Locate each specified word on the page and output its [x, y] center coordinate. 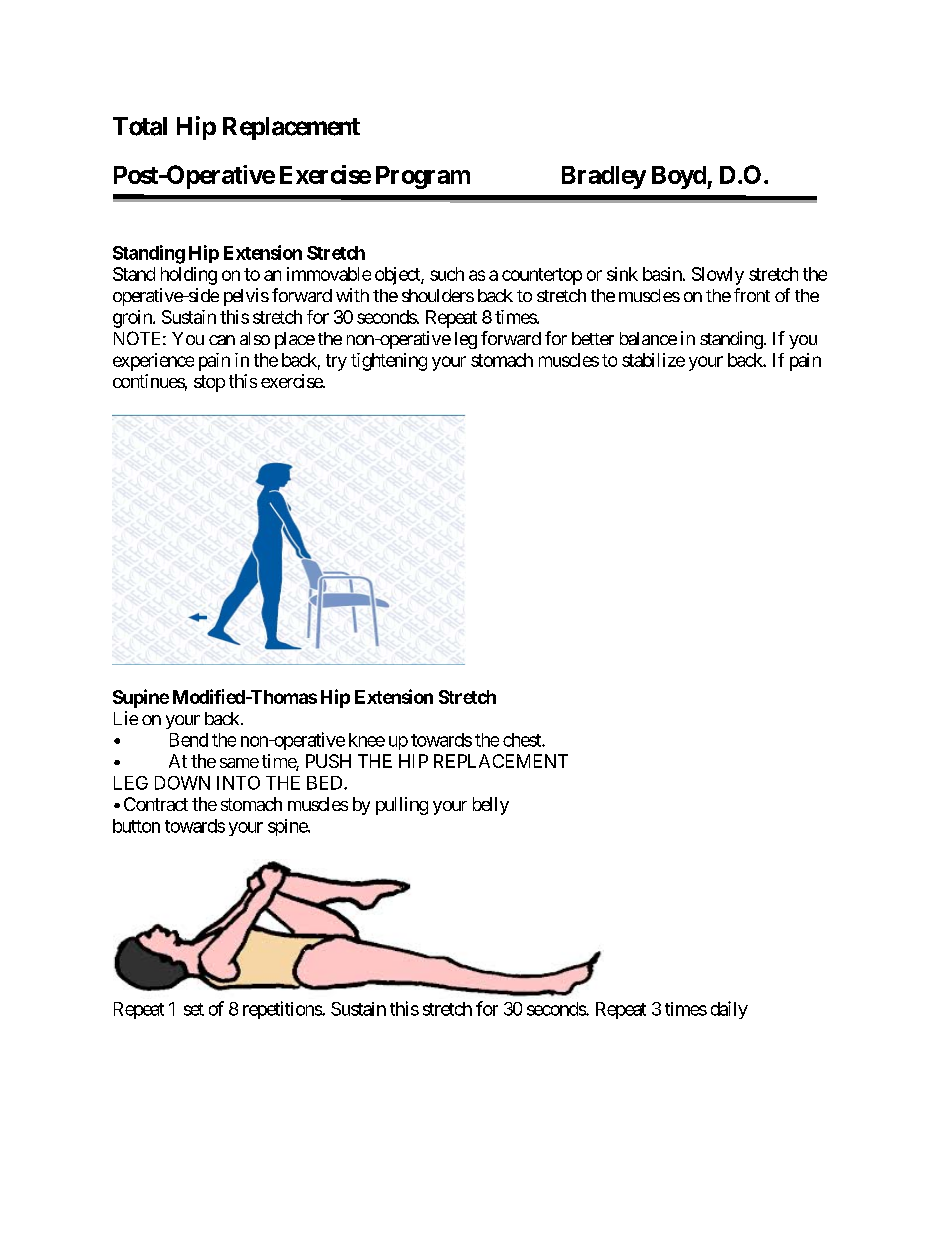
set [194, 1009]
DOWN [182, 783]
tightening [389, 362]
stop [209, 383]
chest [523, 740]
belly [491, 806]
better [593, 338]
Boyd [680, 177]
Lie [126, 718]
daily [729, 1010]
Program [423, 177]
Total [140, 126]
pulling [402, 806]
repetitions [283, 1010]
